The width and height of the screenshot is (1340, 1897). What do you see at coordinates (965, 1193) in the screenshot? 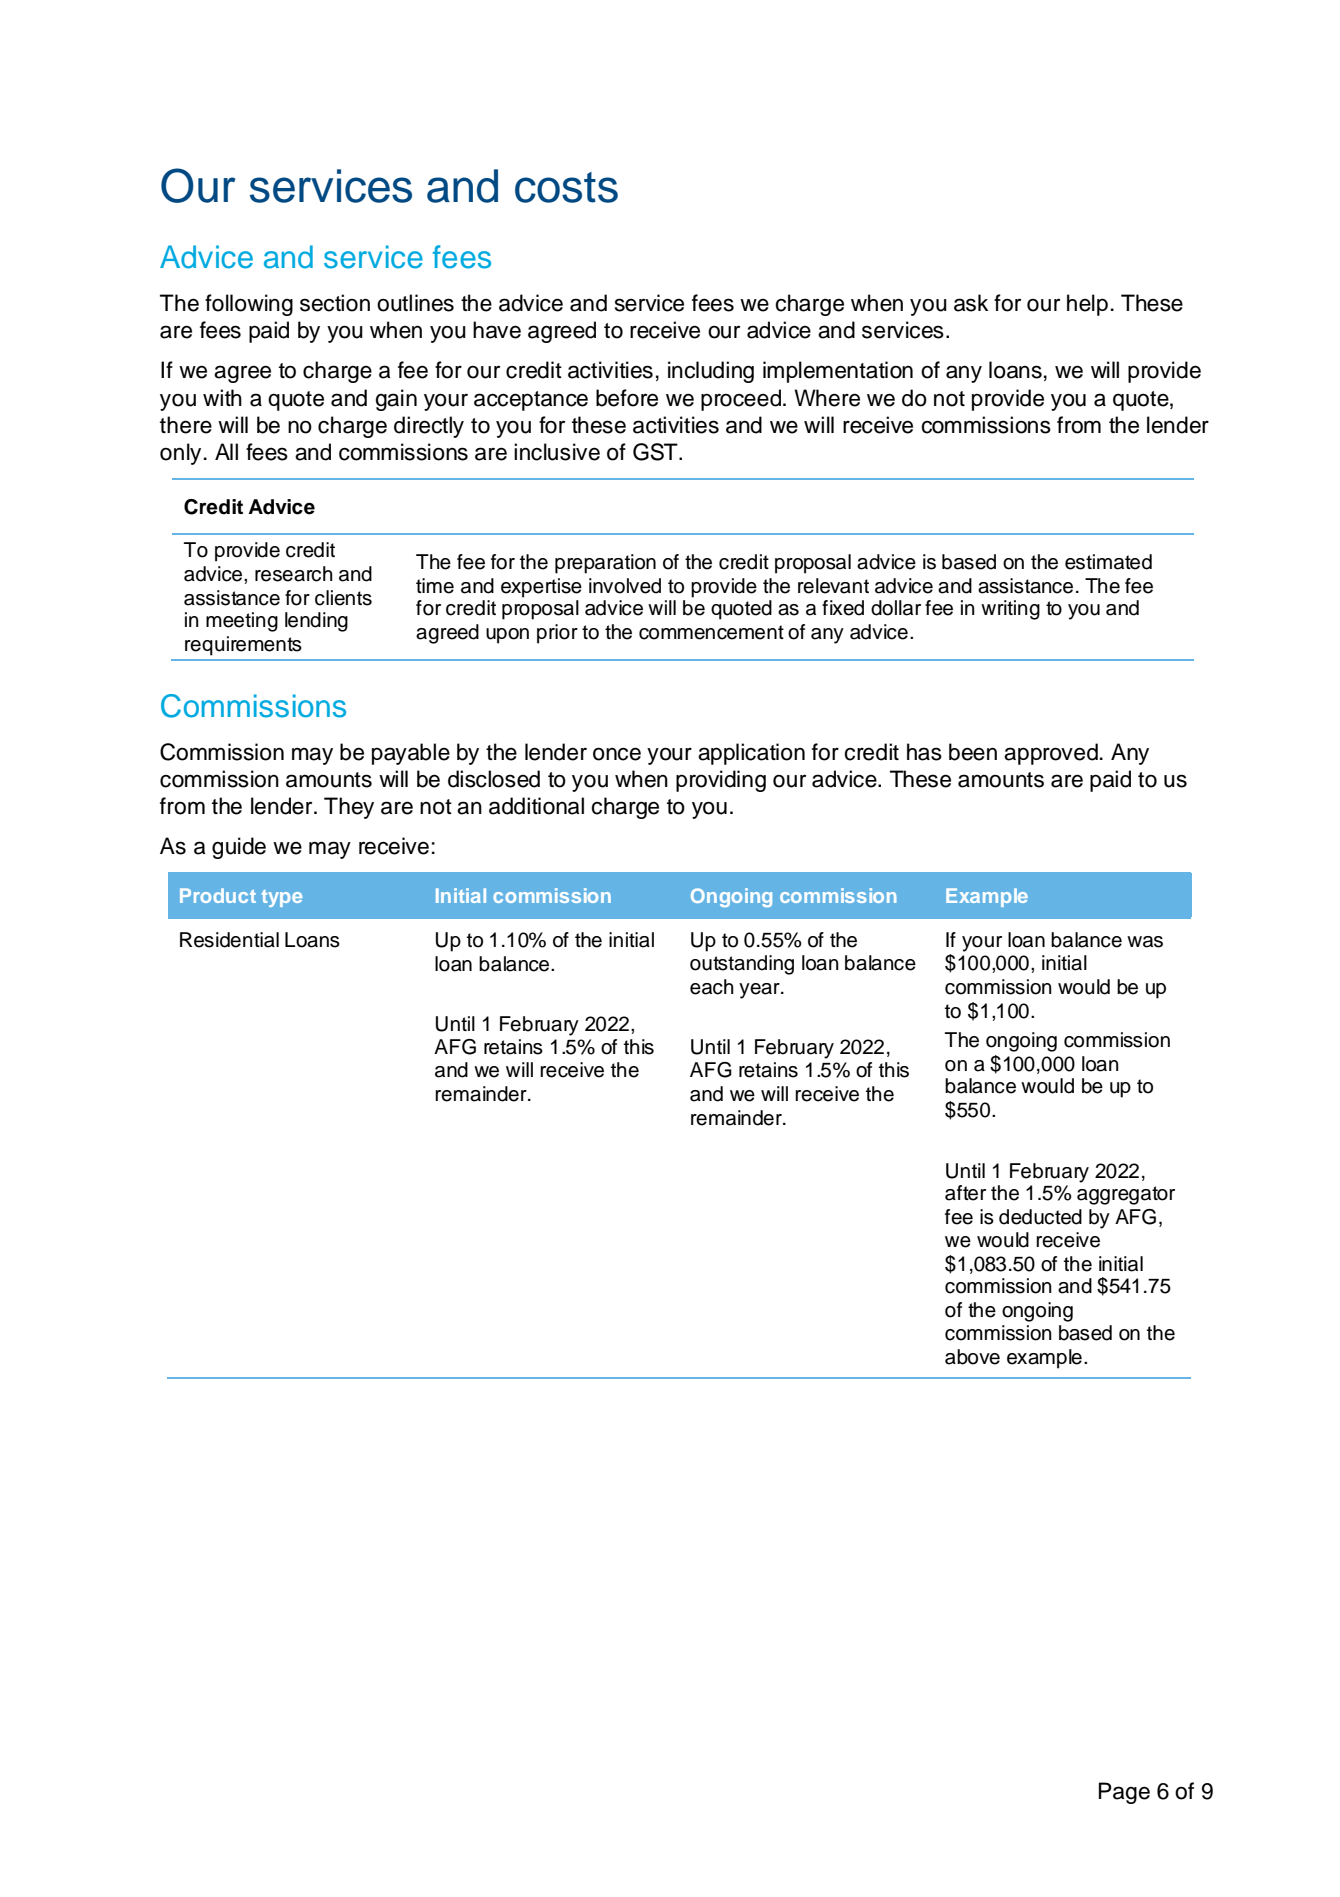
I see `after` at bounding box center [965, 1193].
